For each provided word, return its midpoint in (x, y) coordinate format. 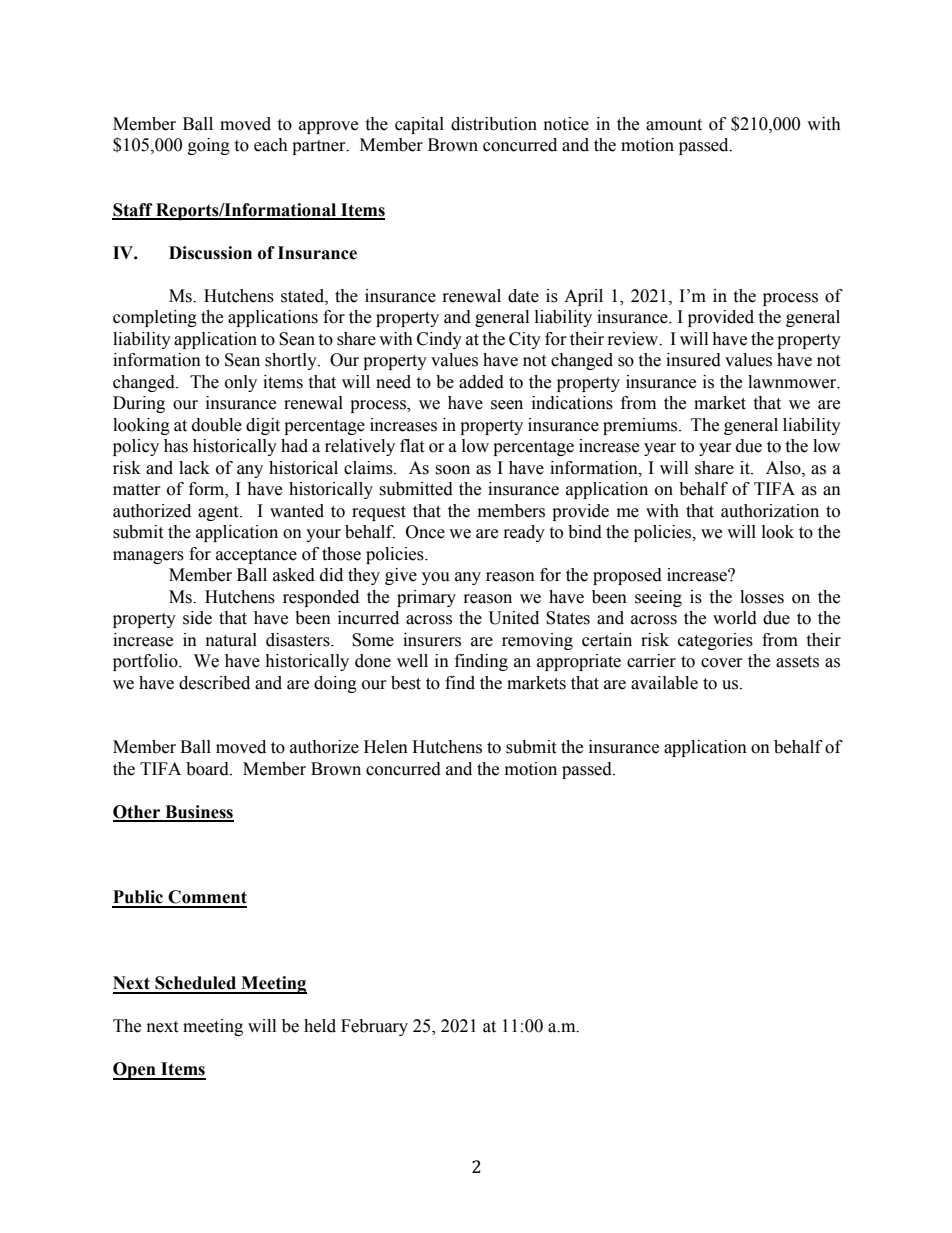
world (735, 618)
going (209, 146)
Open (135, 1071)
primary (426, 598)
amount (674, 125)
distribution (494, 124)
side (197, 618)
